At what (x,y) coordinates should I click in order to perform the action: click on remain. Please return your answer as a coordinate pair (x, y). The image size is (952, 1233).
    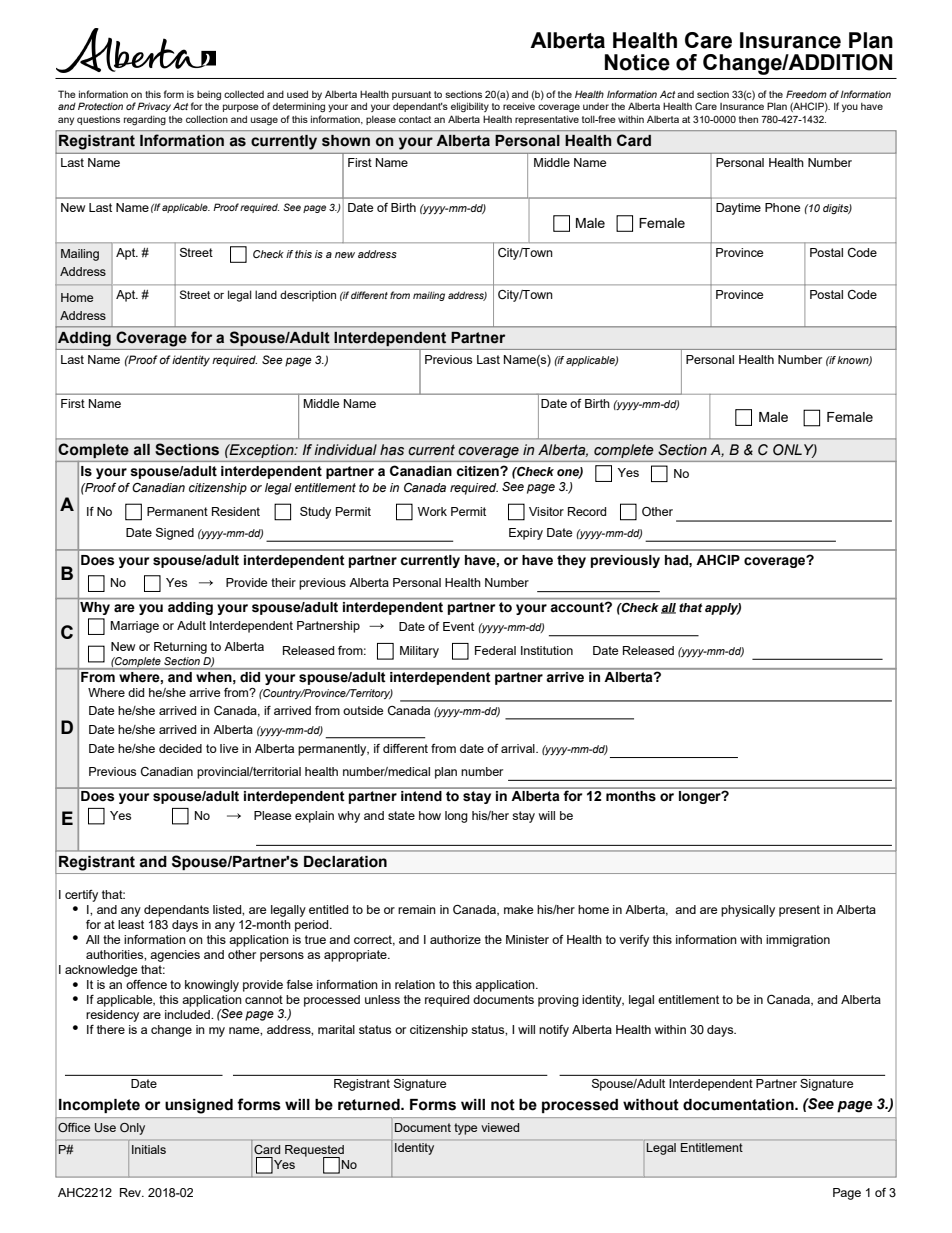
    Looking at the image, I should click on (417, 909).
